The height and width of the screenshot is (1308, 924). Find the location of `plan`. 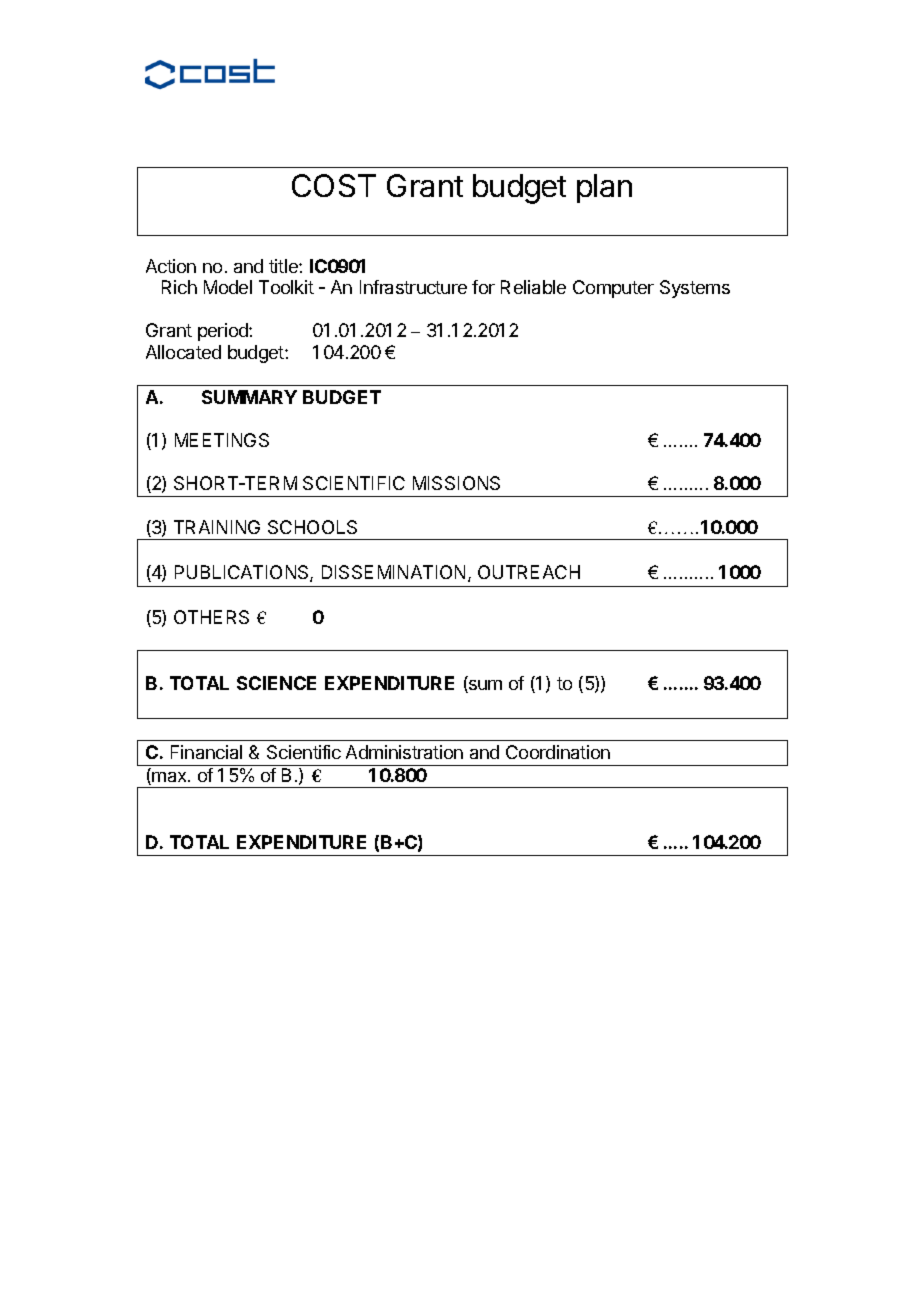

plan is located at coordinates (604, 188).
